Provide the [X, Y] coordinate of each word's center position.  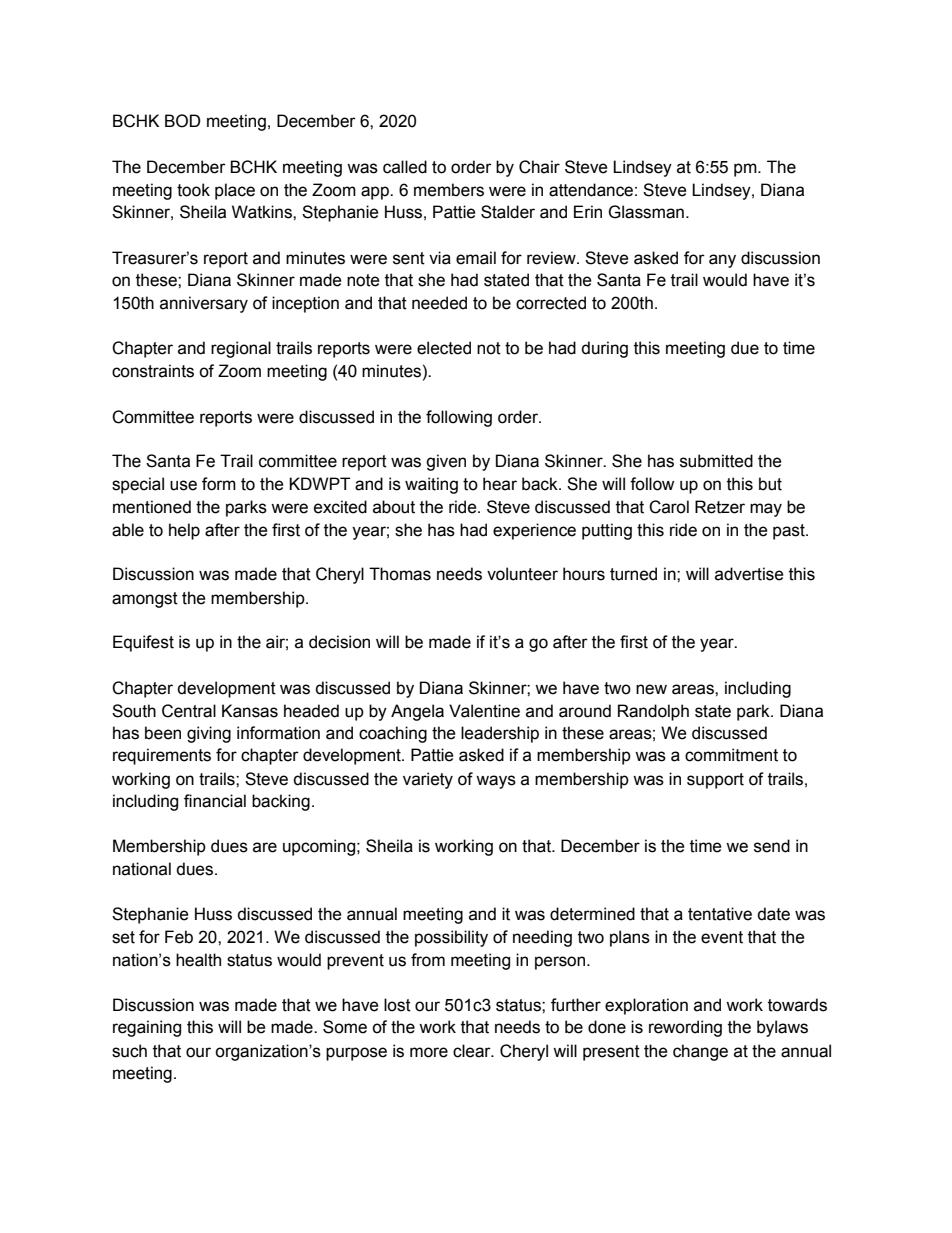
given [446, 462]
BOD [183, 121]
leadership [500, 734]
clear [473, 1051]
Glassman [646, 212]
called [405, 167]
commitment [731, 755]
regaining [147, 1028]
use [183, 485]
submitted [716, 461]
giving [209, 734]
